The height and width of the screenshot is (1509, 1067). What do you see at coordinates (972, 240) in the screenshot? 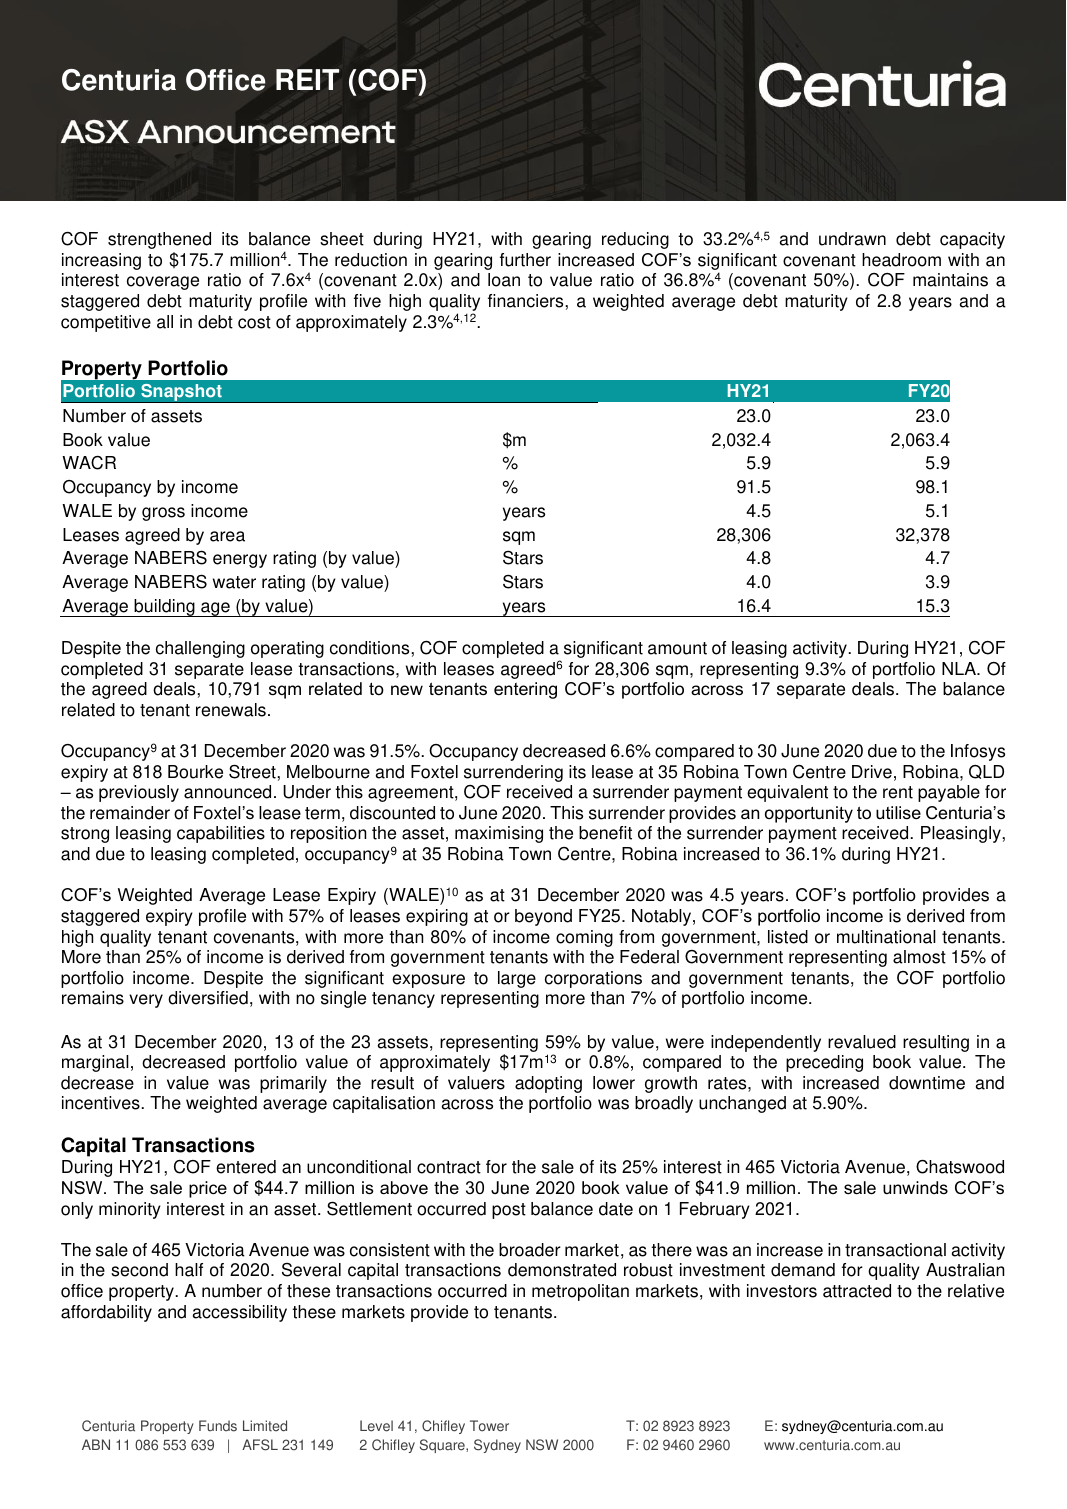
I see `capacity` at bounding box center [972, 240].
